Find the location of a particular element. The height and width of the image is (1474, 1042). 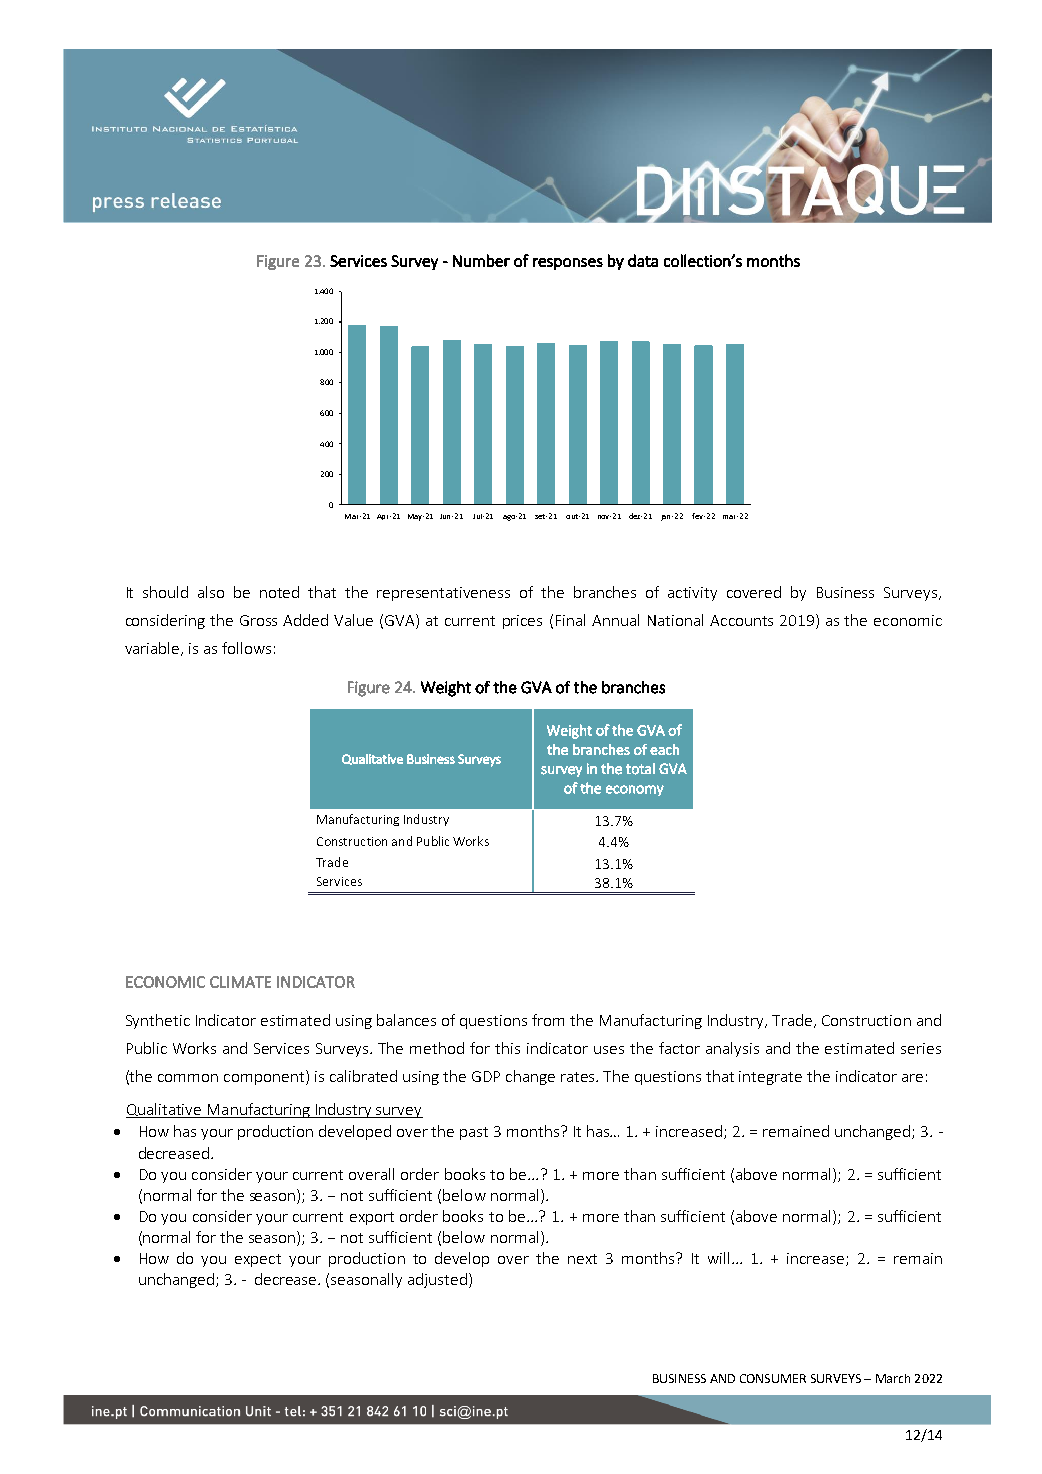

CONSUMER is located at coordinates (773, 1378).
